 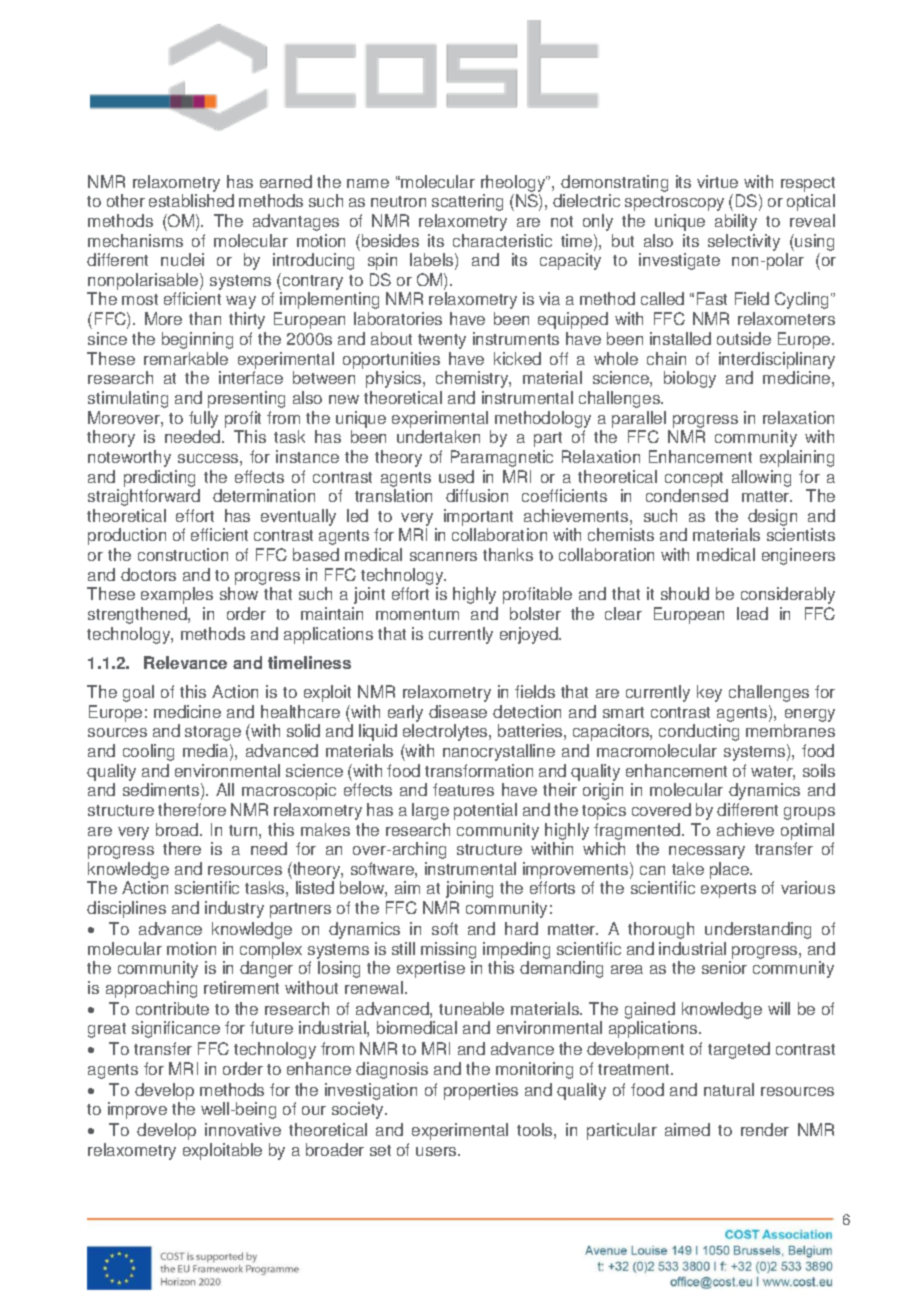 What do you see at coordinates (467, 202) in the page?
I see `scattering` at bounding box center [467, 202].
